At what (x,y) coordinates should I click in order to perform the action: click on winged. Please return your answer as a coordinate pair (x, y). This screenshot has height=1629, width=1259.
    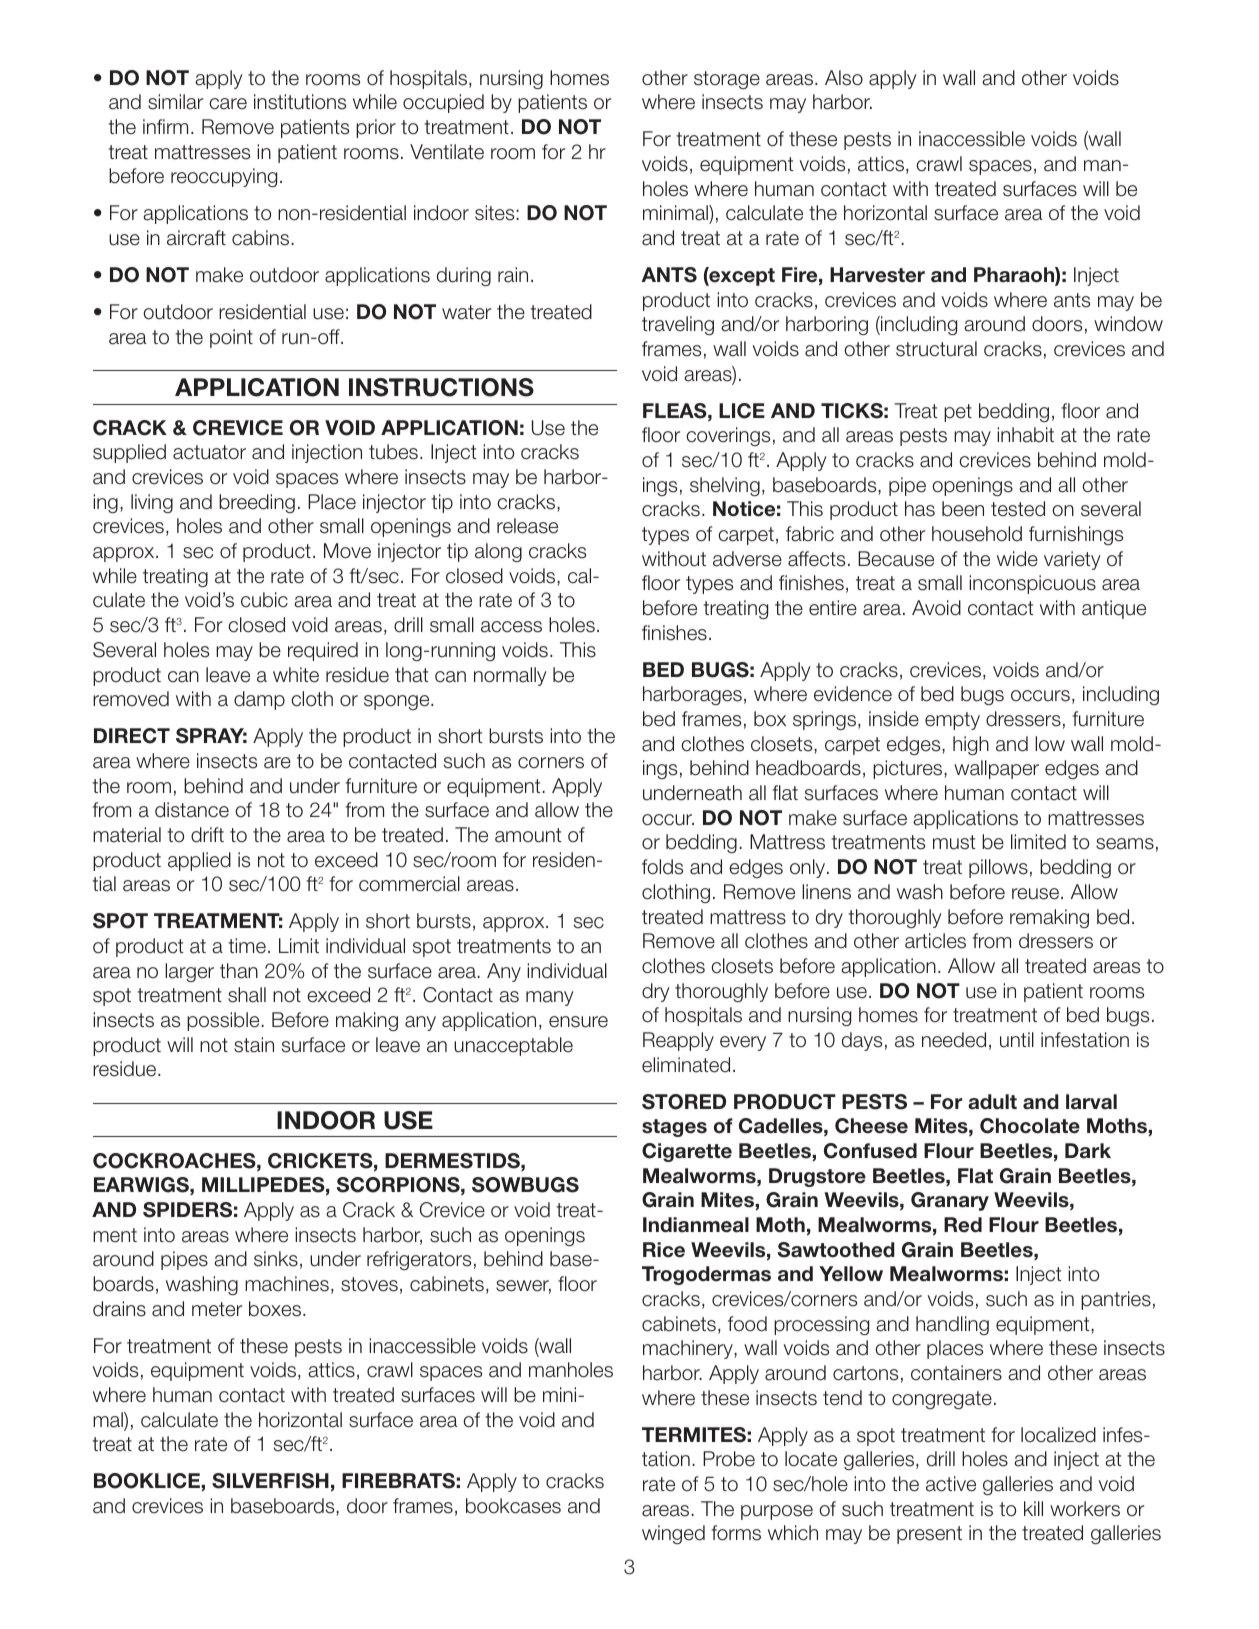
    Looking at the image, I should click on (673, 1534).
